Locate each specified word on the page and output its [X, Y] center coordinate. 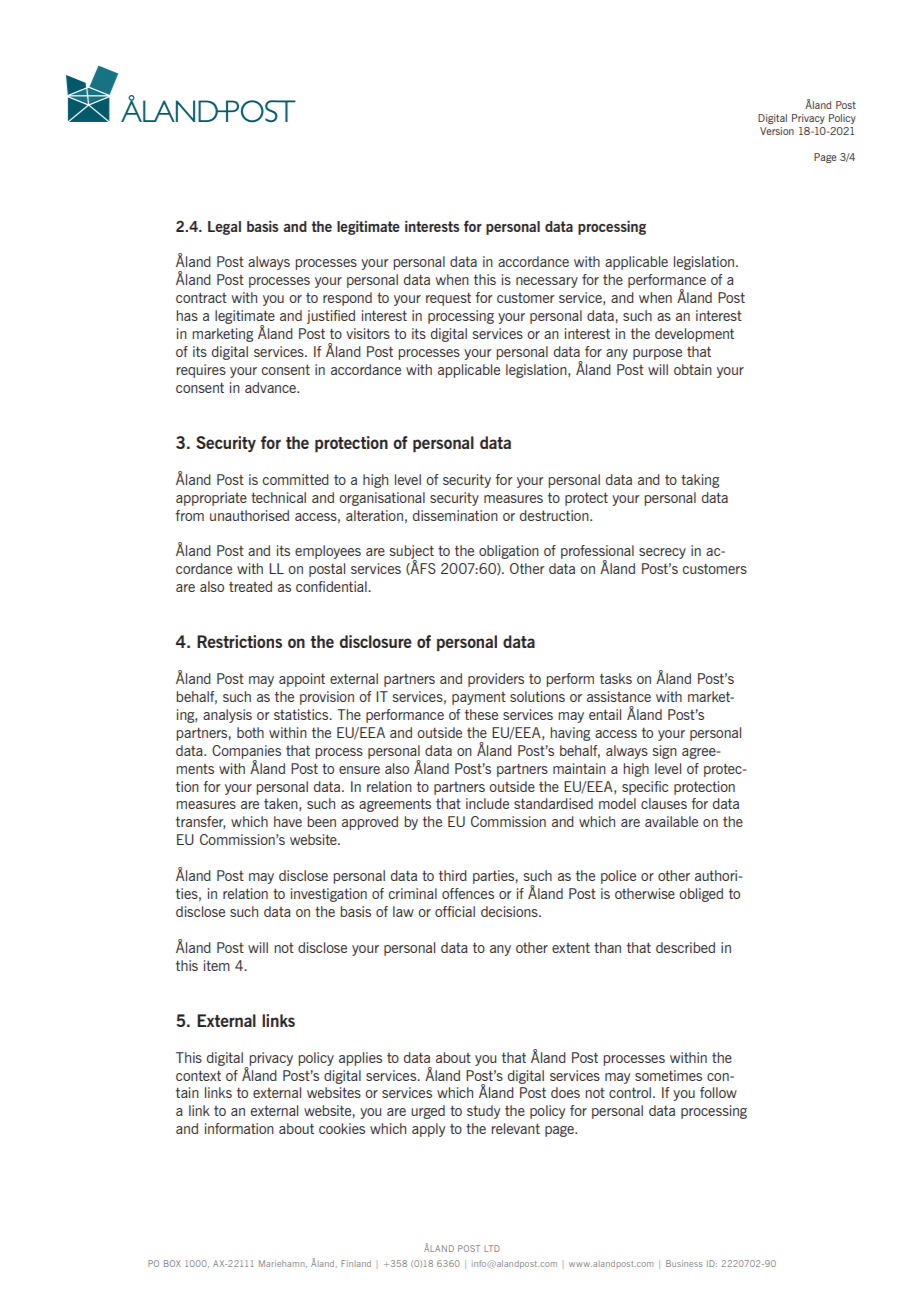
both [250, 732]
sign [664, 752]
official [455, 911]
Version [777, 131]
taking [700, 481]
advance [272, 387]
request [448, 299]
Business [684, 1263]
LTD [492, 1248]
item [217, 965]
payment [479, 698]
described [685, 947]
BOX [172, 1263]
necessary [547, 282]
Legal [224, 228]
